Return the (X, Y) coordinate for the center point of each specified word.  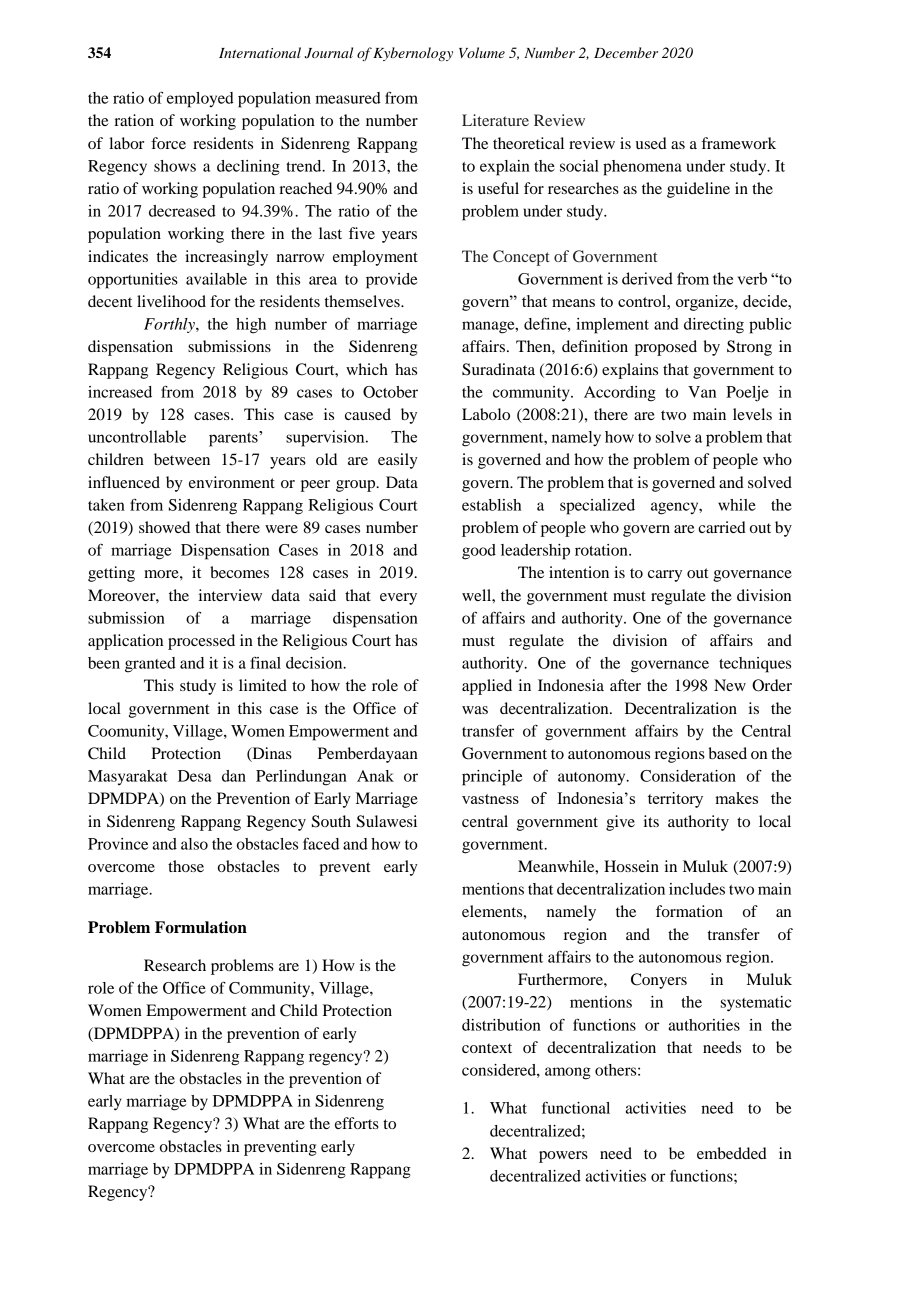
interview (230, 595)
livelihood (171, 301)
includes (697, 889)
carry (665, 576)
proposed (666, 348)
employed (200, 100)
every (398, 599)
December (626, 52)
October (390, 392)
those (186, 866)
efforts (357, 1123)
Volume (482, 52)
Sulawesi (387, 821)
